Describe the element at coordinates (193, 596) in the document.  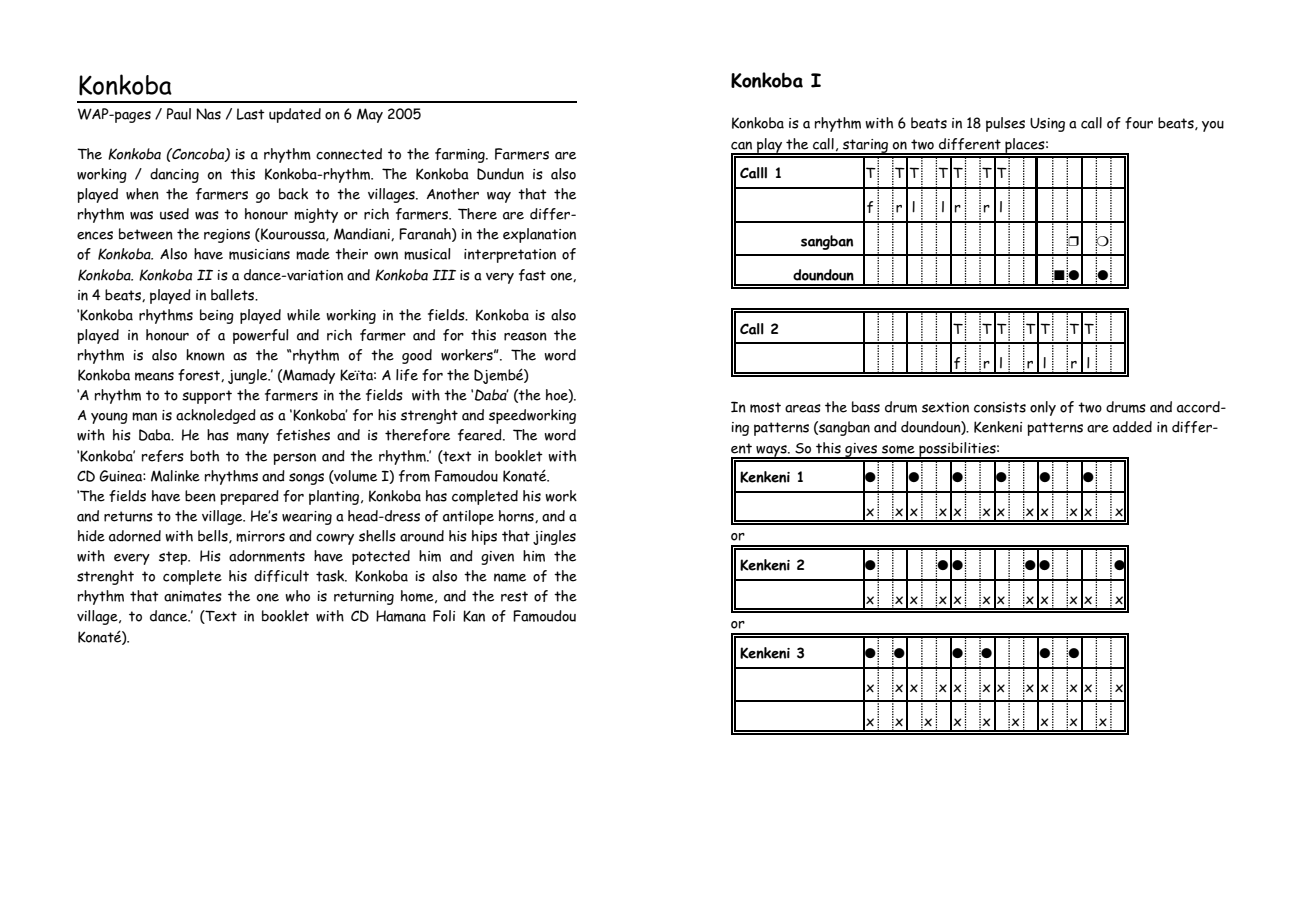
I see `animates` at that location.
